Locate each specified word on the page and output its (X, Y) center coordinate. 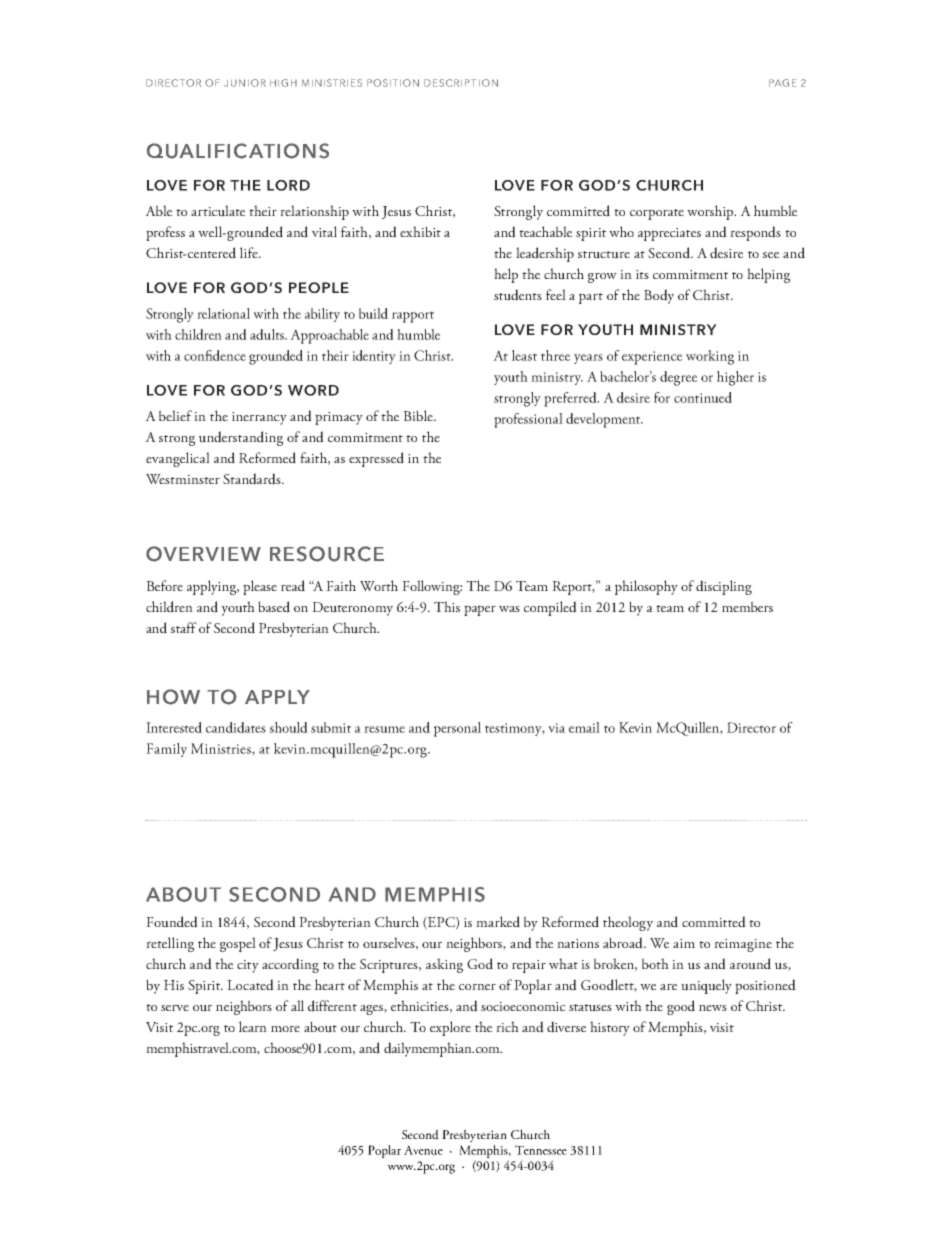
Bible (419, 415)
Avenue (423, 1150)
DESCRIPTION (461, 83)
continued (703, 397)
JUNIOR (245, 83)
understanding (241, 438)
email (584, 727)
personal (457, 729)
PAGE (782, 83)
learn (253, 1026)
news (713, 1008)
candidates (236, 727)
